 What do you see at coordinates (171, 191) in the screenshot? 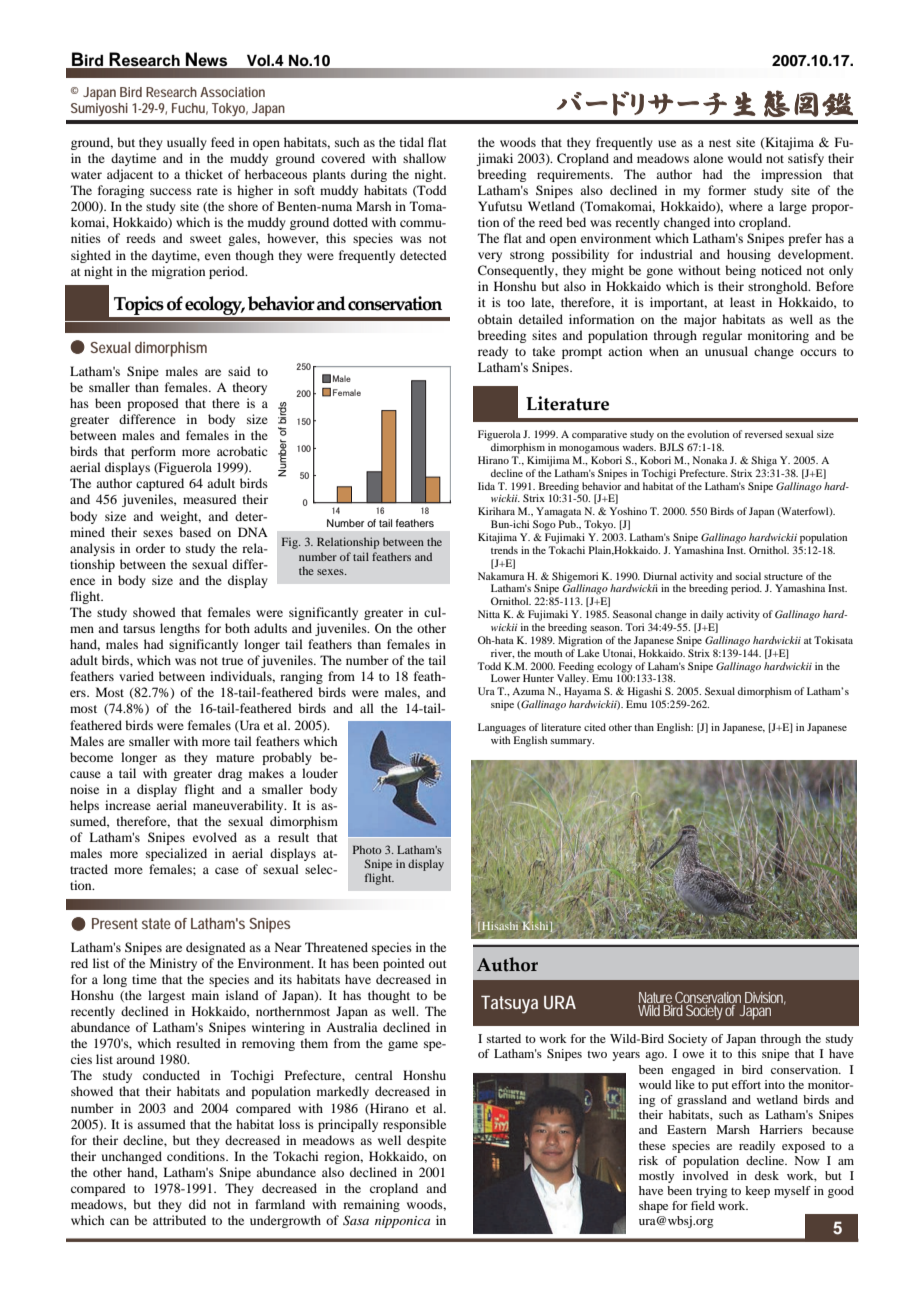
I see `success` at bounding box center [171, 191].
